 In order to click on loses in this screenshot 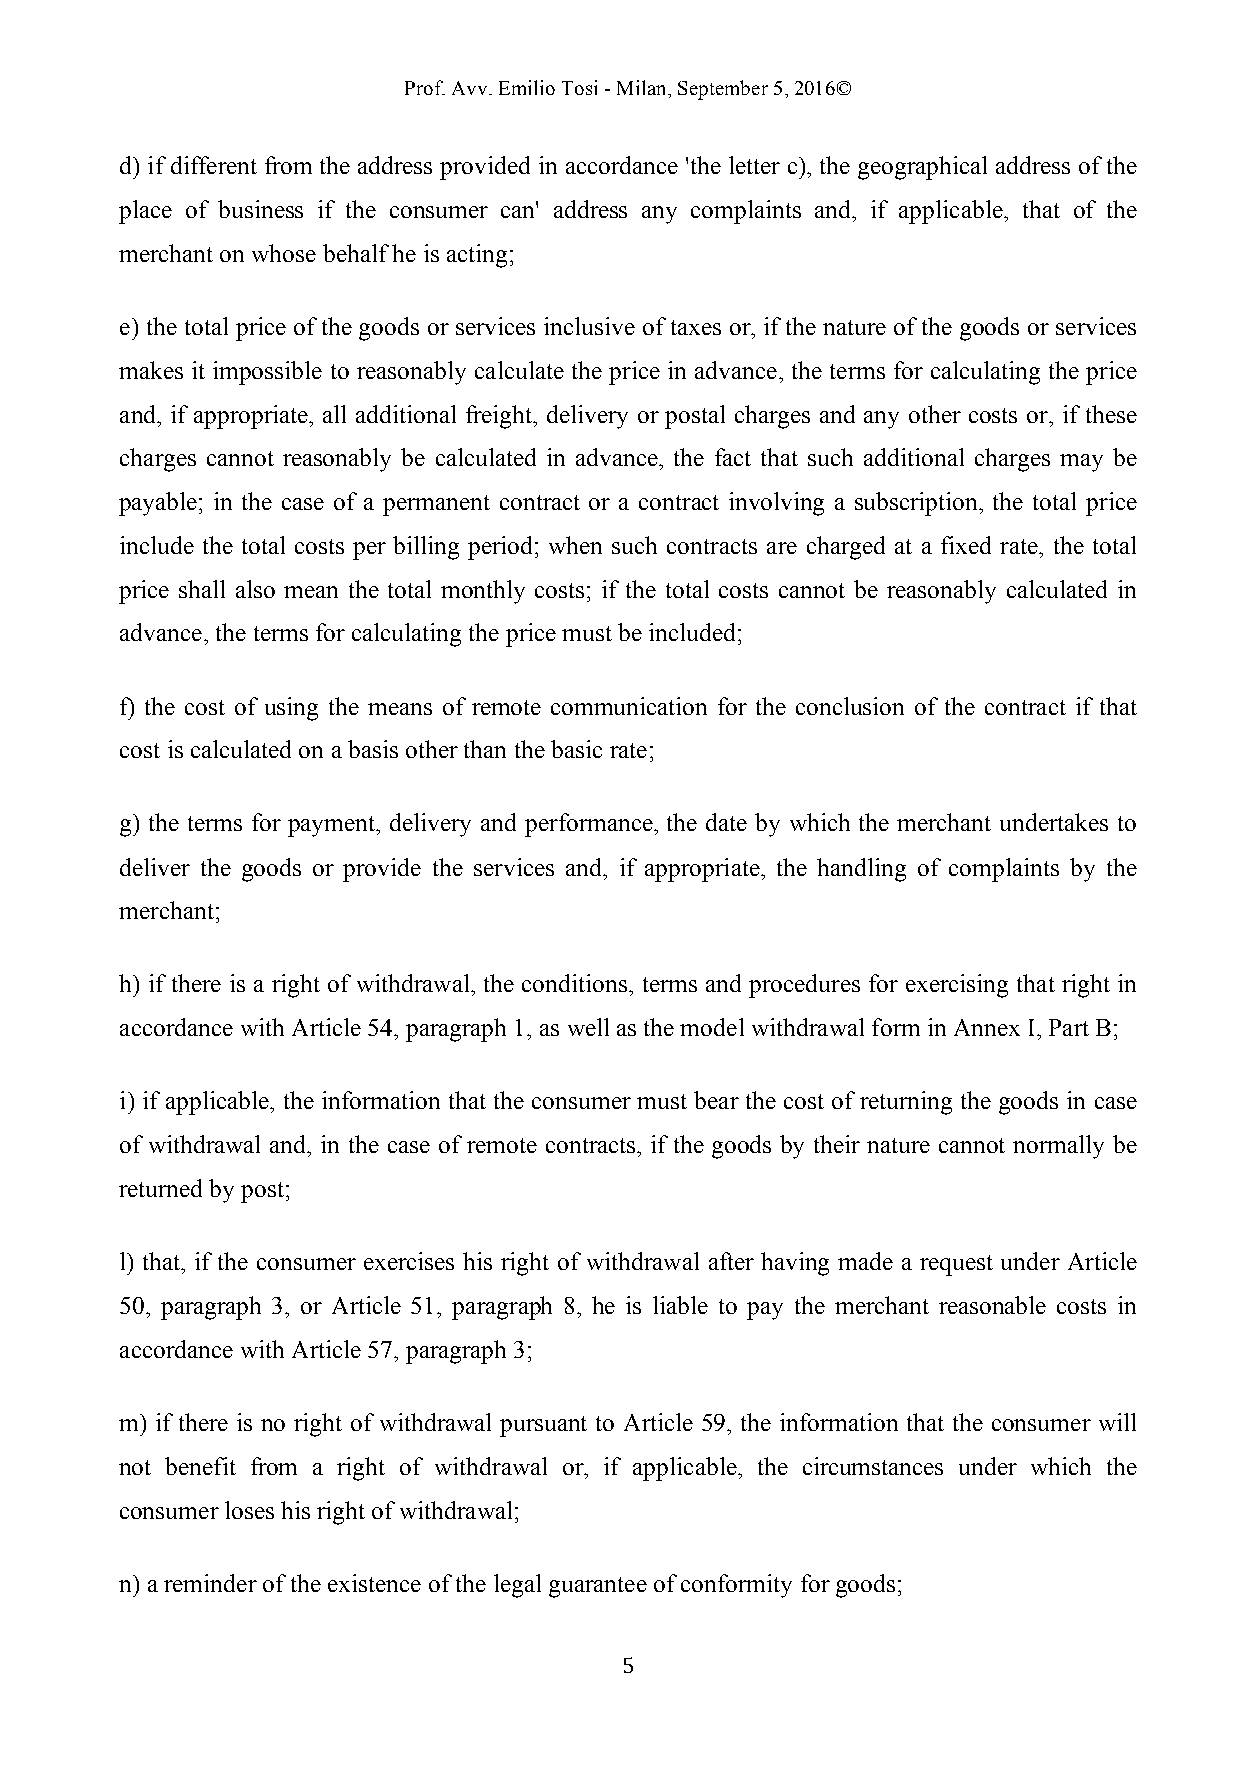, I will do `click(249, 1510)`.
